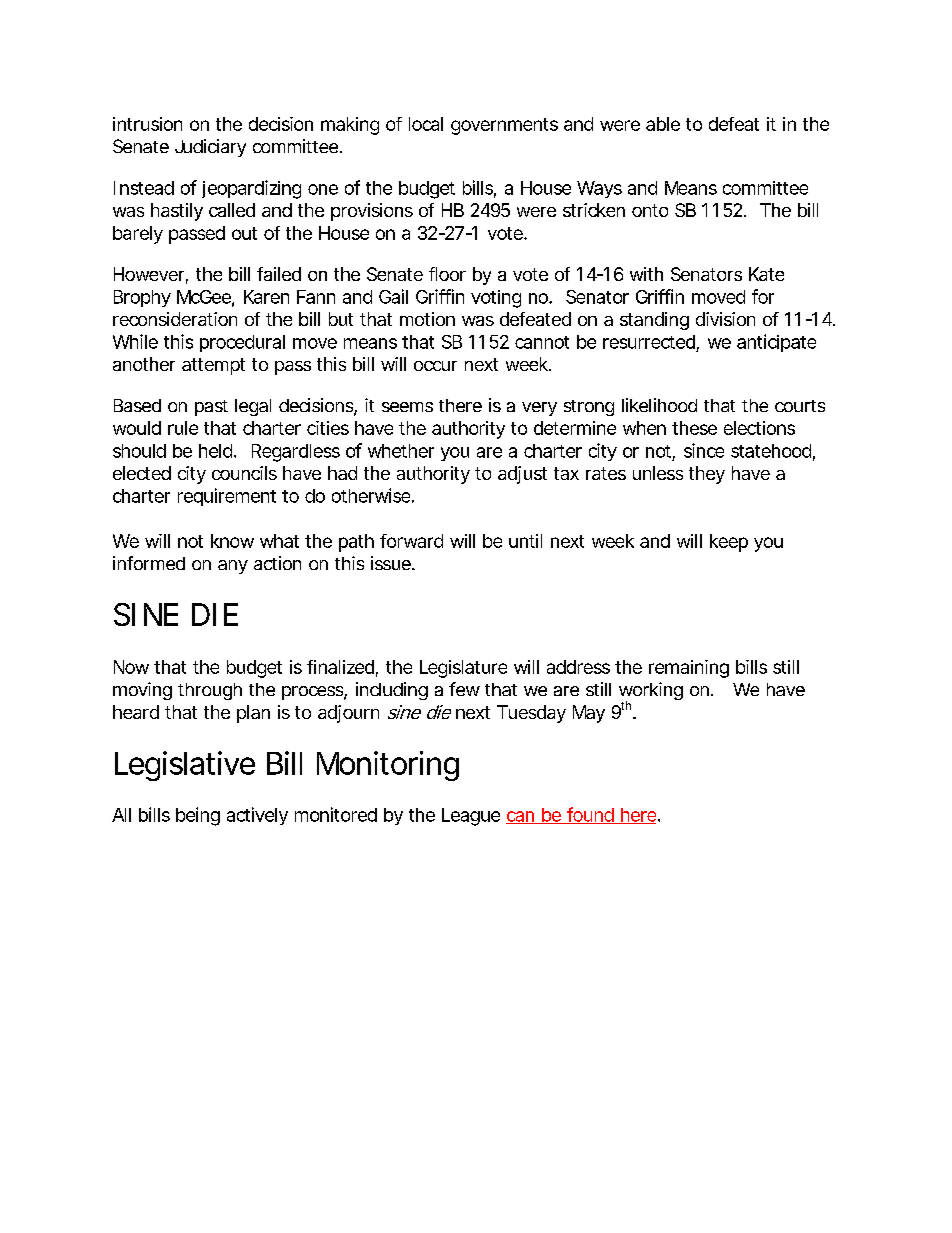  I want to click on they, so click(707, 475).
